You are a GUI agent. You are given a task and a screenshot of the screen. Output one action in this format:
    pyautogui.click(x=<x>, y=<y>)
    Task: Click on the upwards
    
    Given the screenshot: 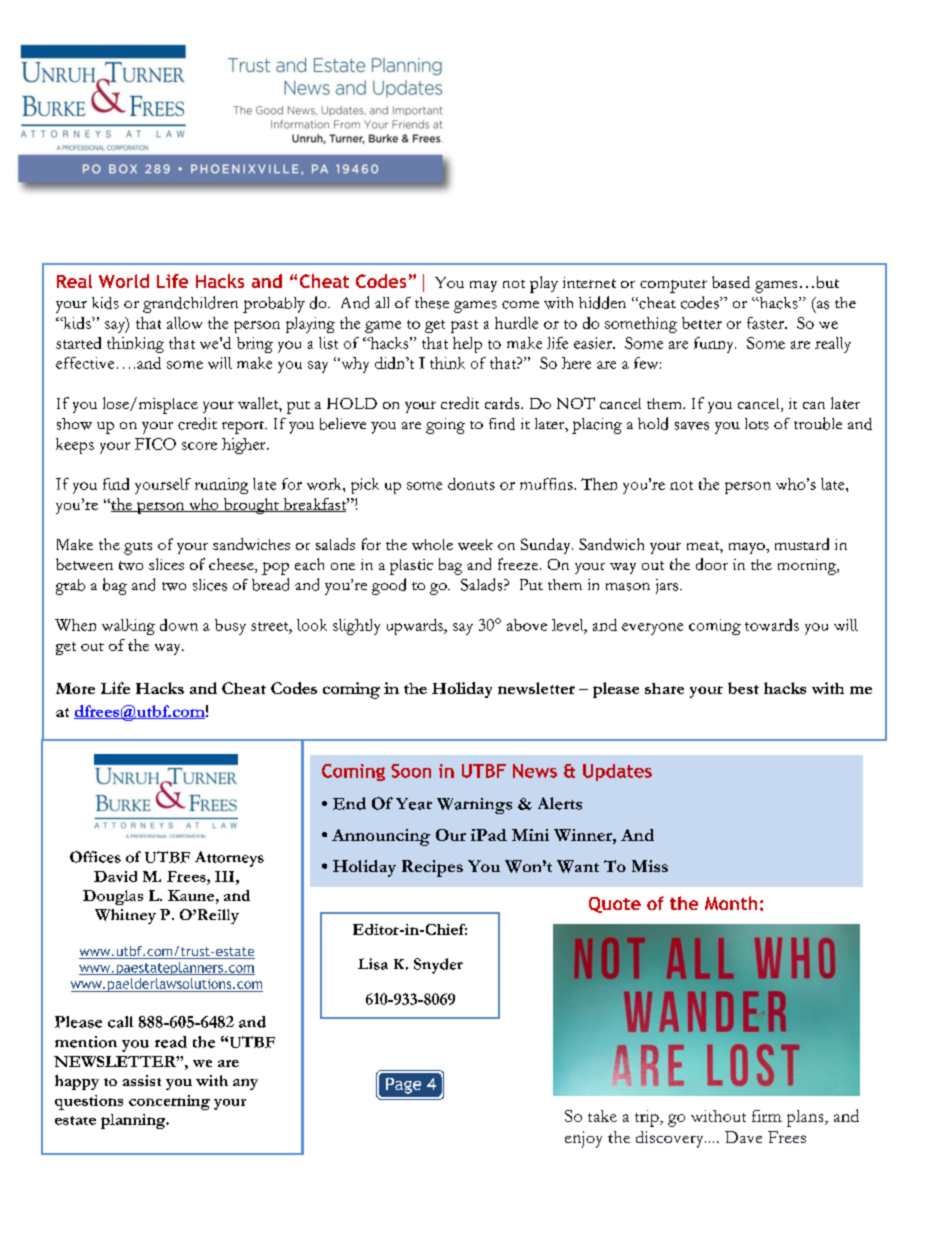 What is the action you would take?
    pyautogui.click(x=416, y=627)
